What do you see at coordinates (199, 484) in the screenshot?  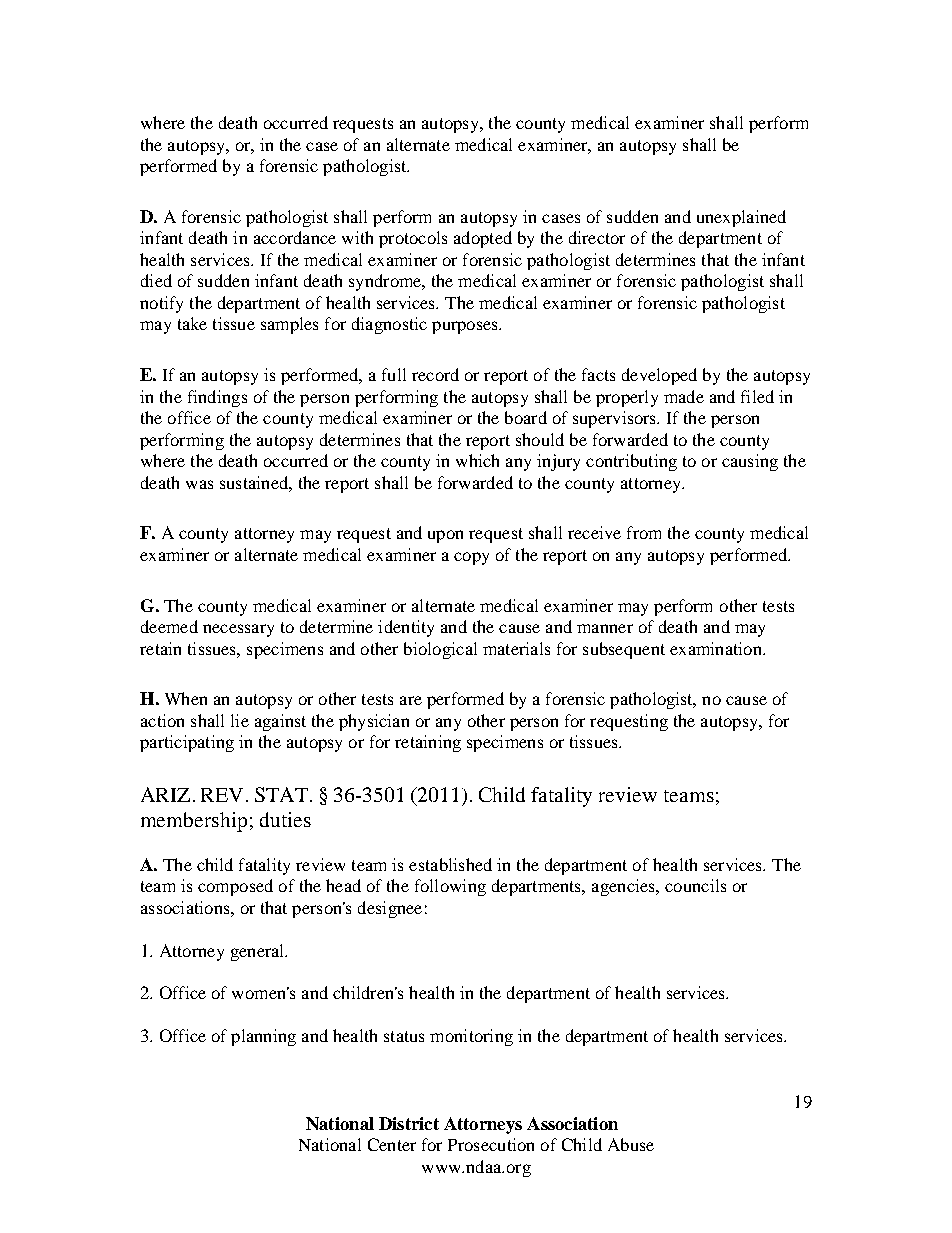 I see `was` at bounding box center [199, 484].
